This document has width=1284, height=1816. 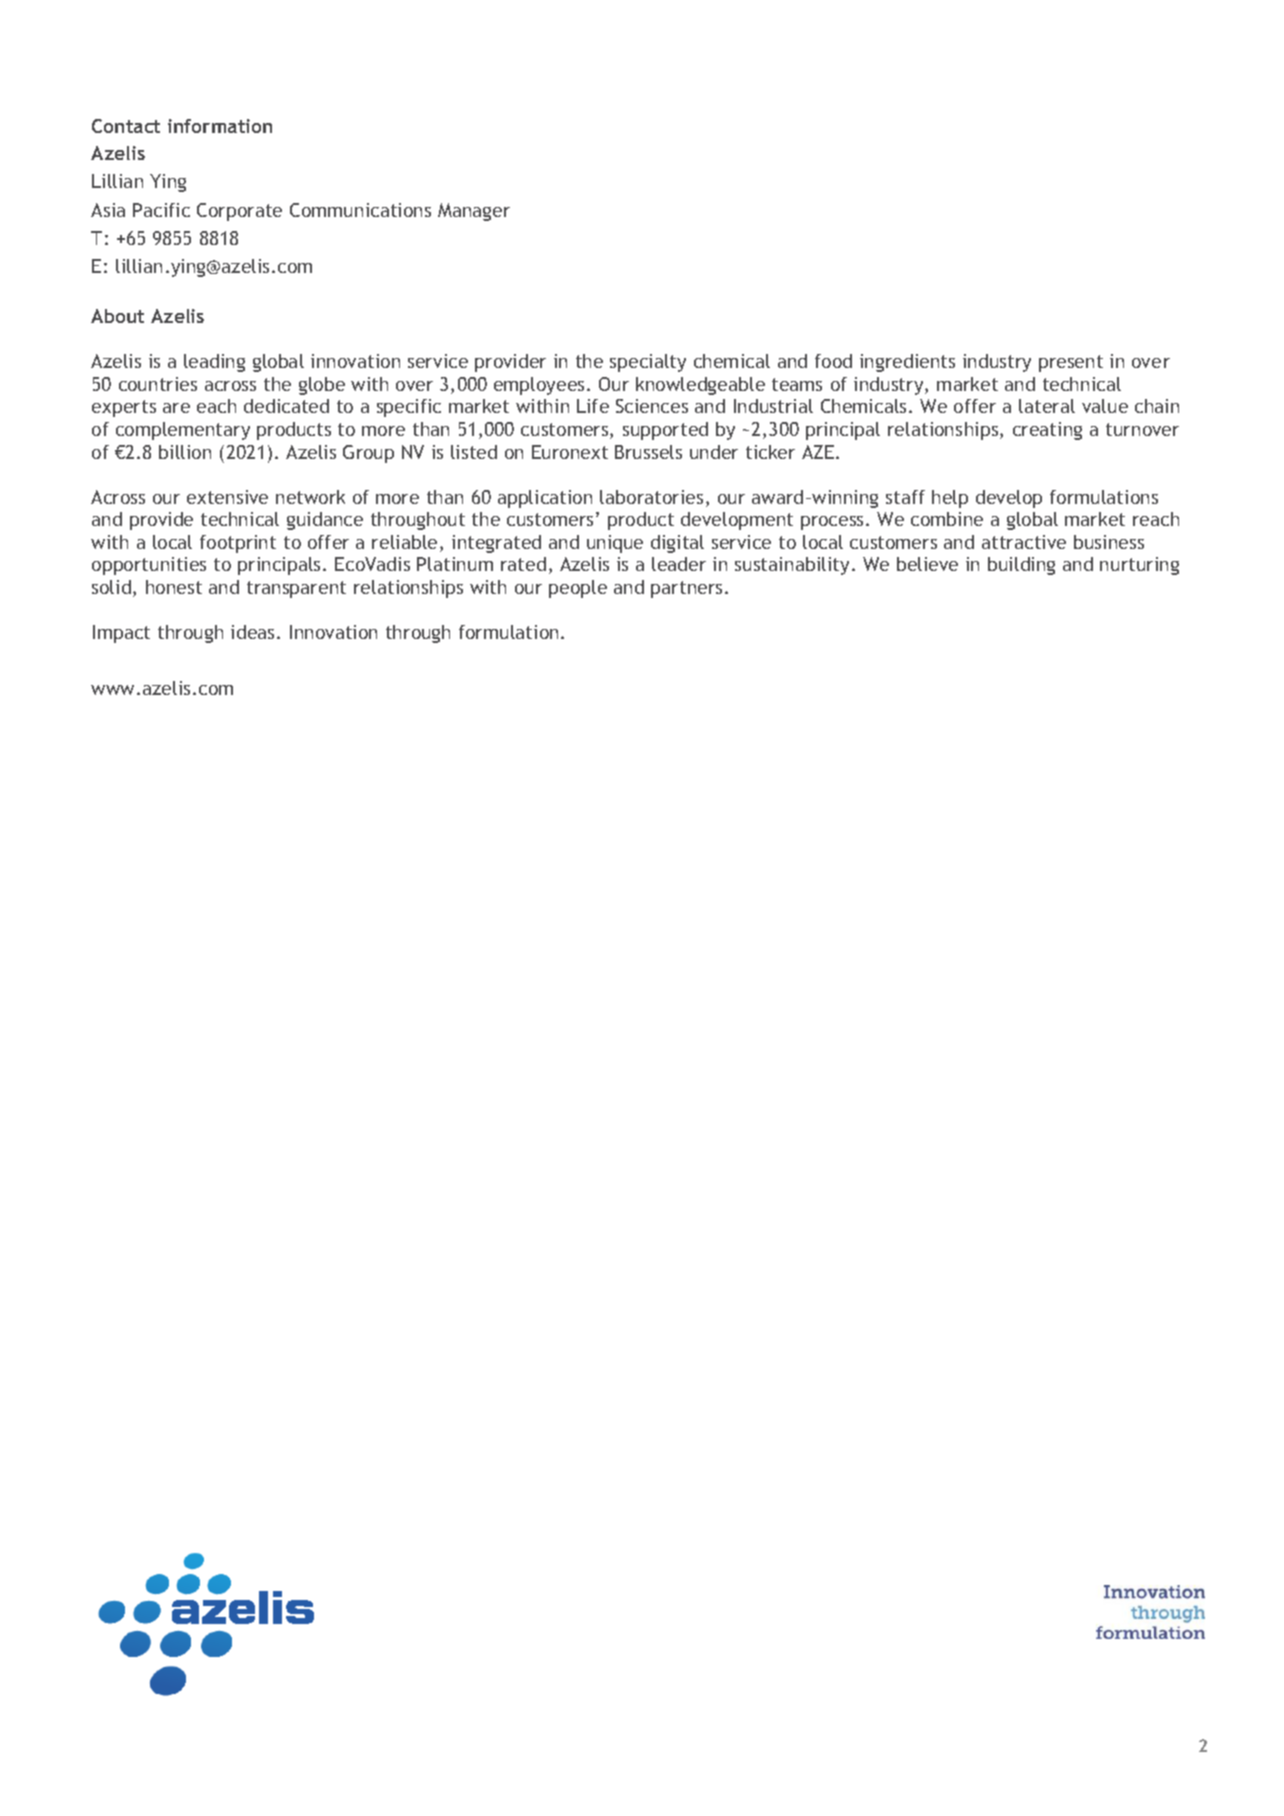 I want to click on specialty, so click(x=648, y=363).
